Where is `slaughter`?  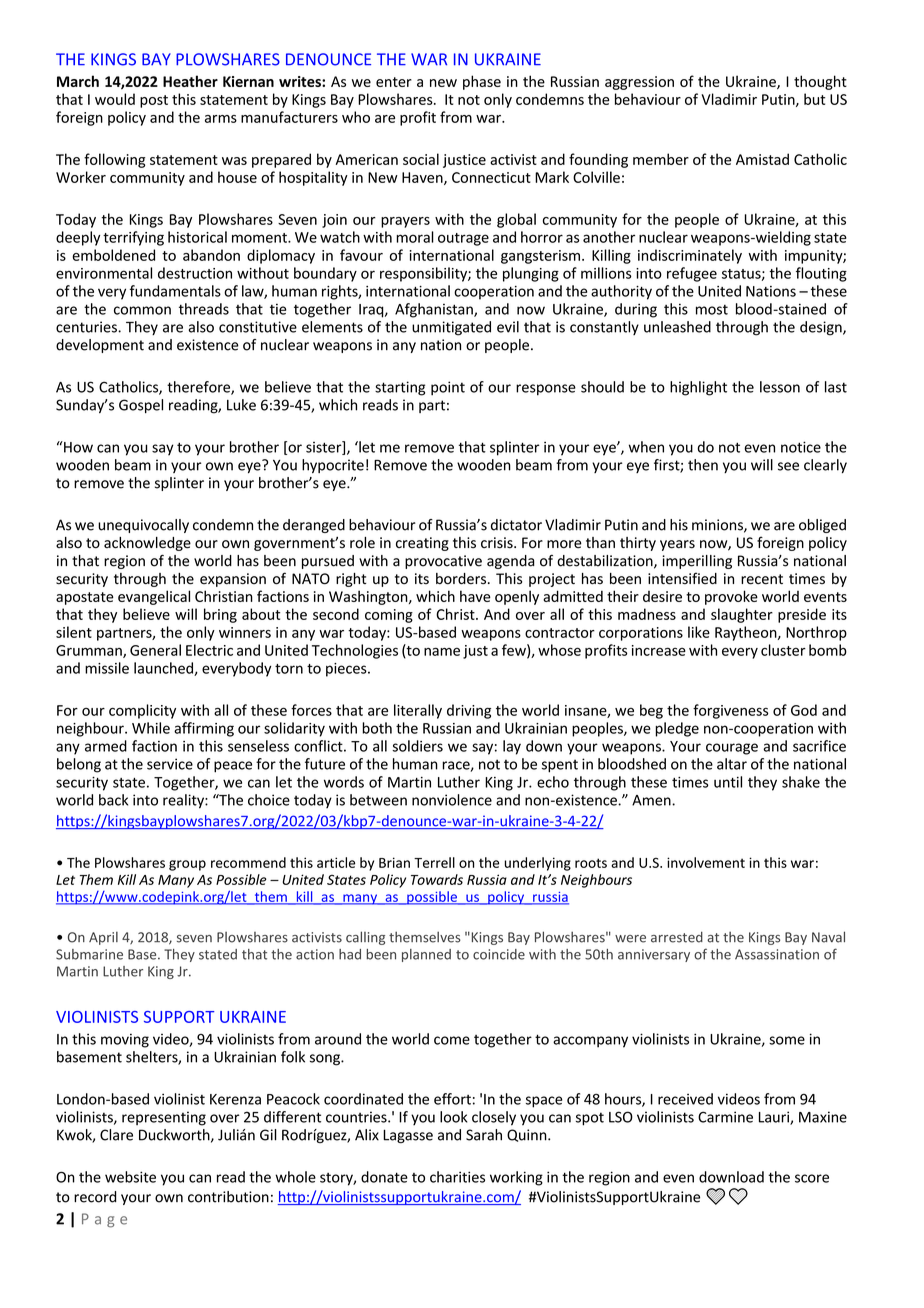 slaughter is located at coordinates (742, 615).
